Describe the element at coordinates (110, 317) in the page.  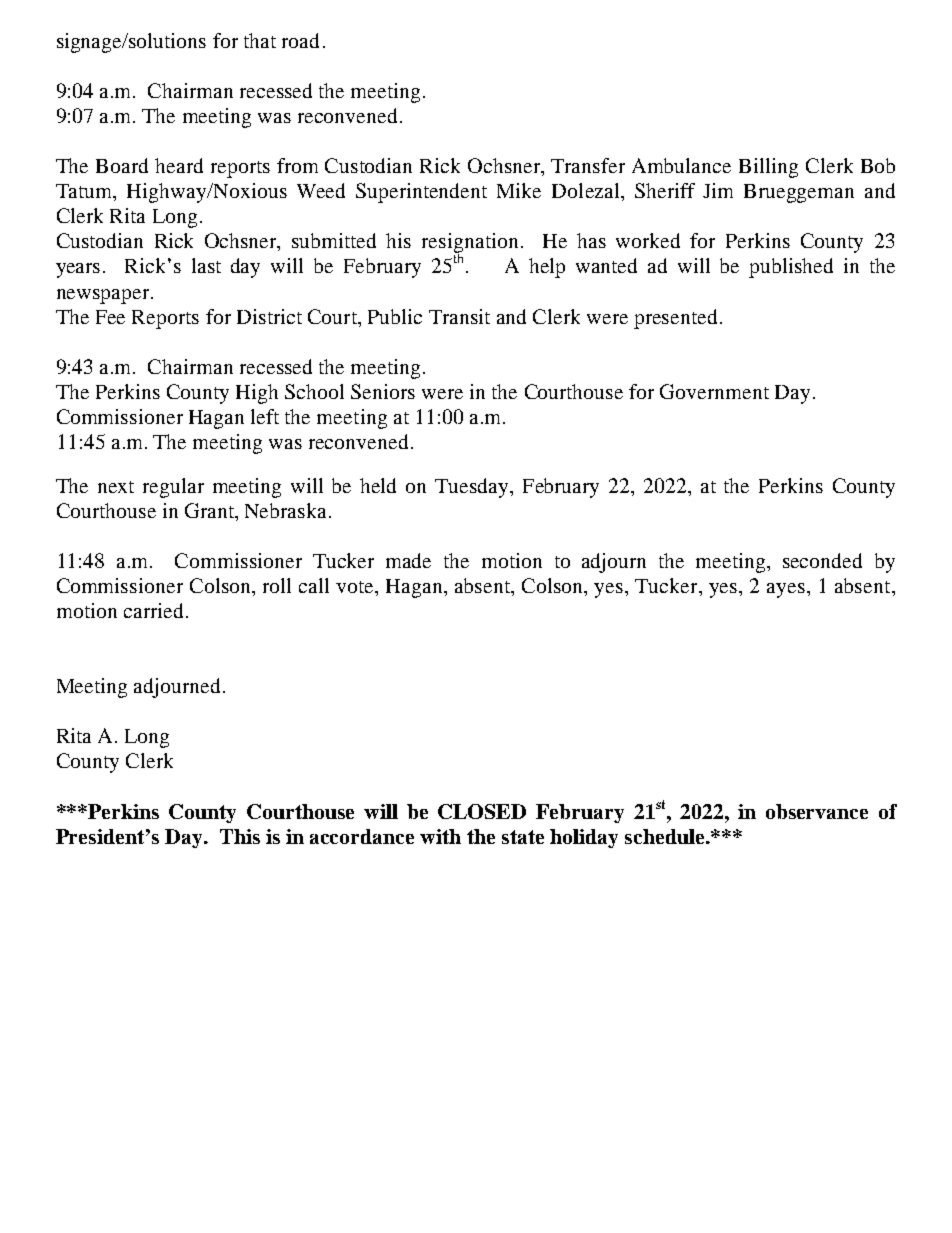
I see `Fee` at that location.
